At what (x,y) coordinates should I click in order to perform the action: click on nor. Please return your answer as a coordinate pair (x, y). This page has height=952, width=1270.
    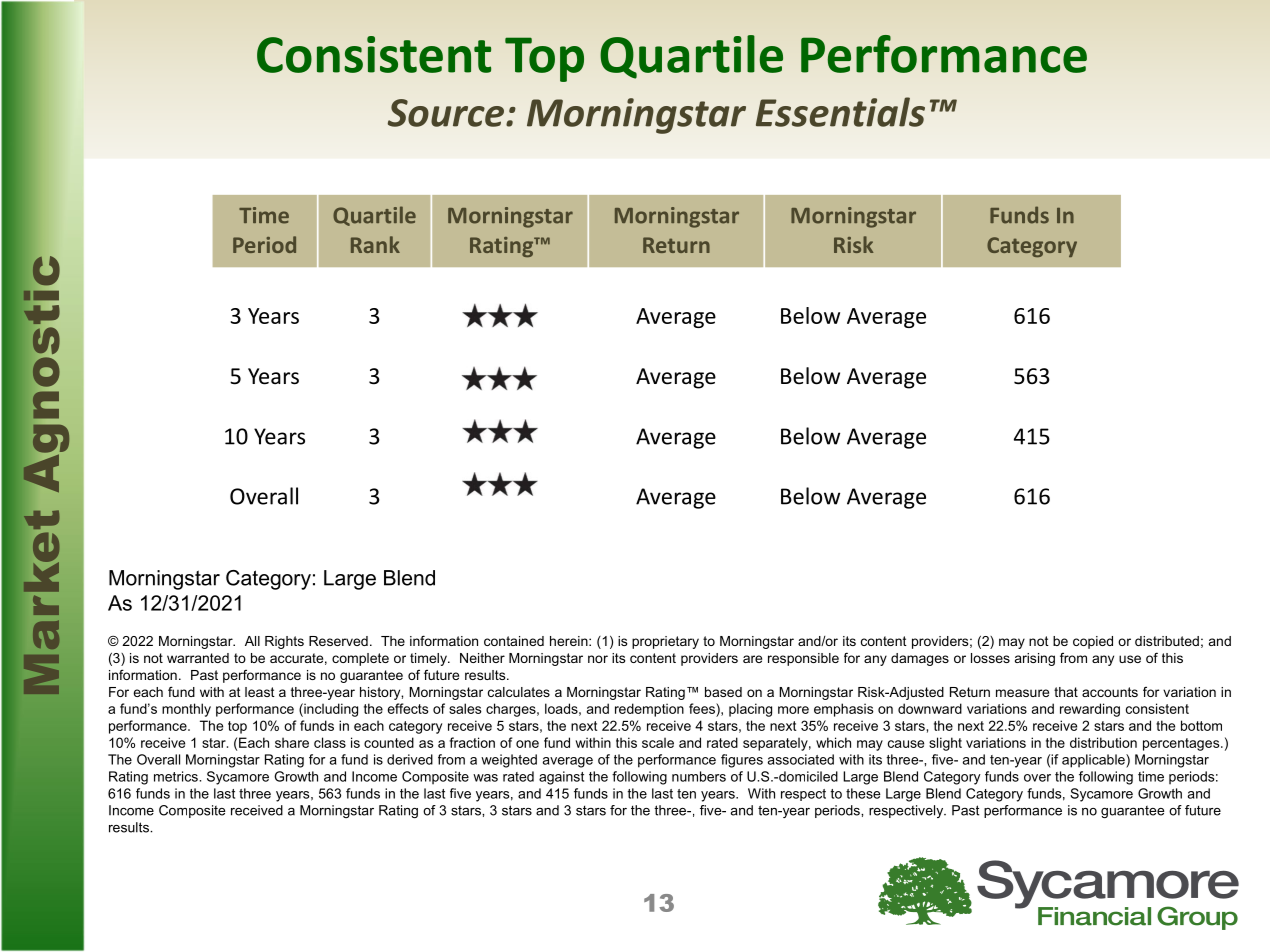
    Looking at the image, I should click on (598, 659).
